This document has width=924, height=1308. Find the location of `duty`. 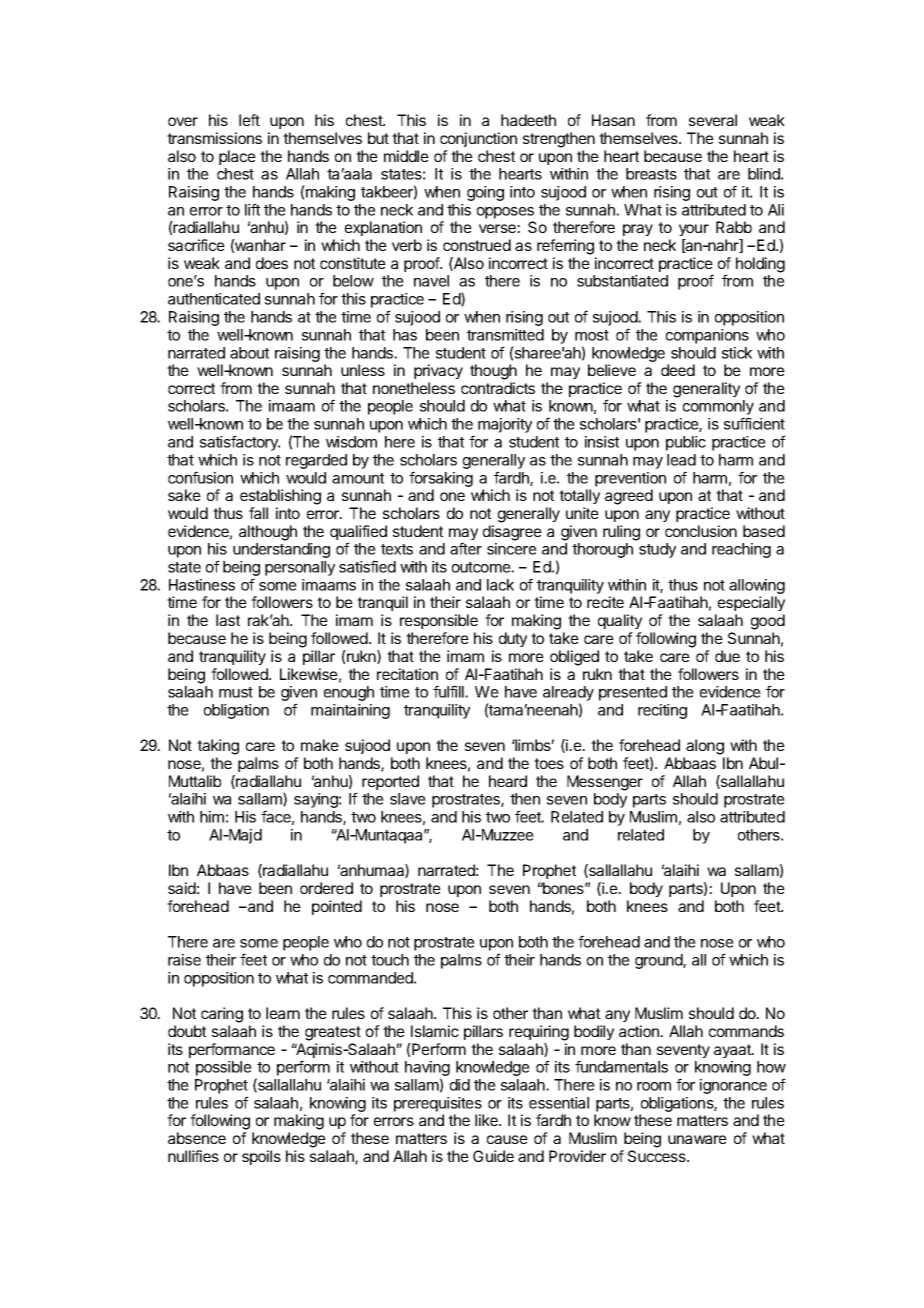

duty is located at coordinates (513, 639).
